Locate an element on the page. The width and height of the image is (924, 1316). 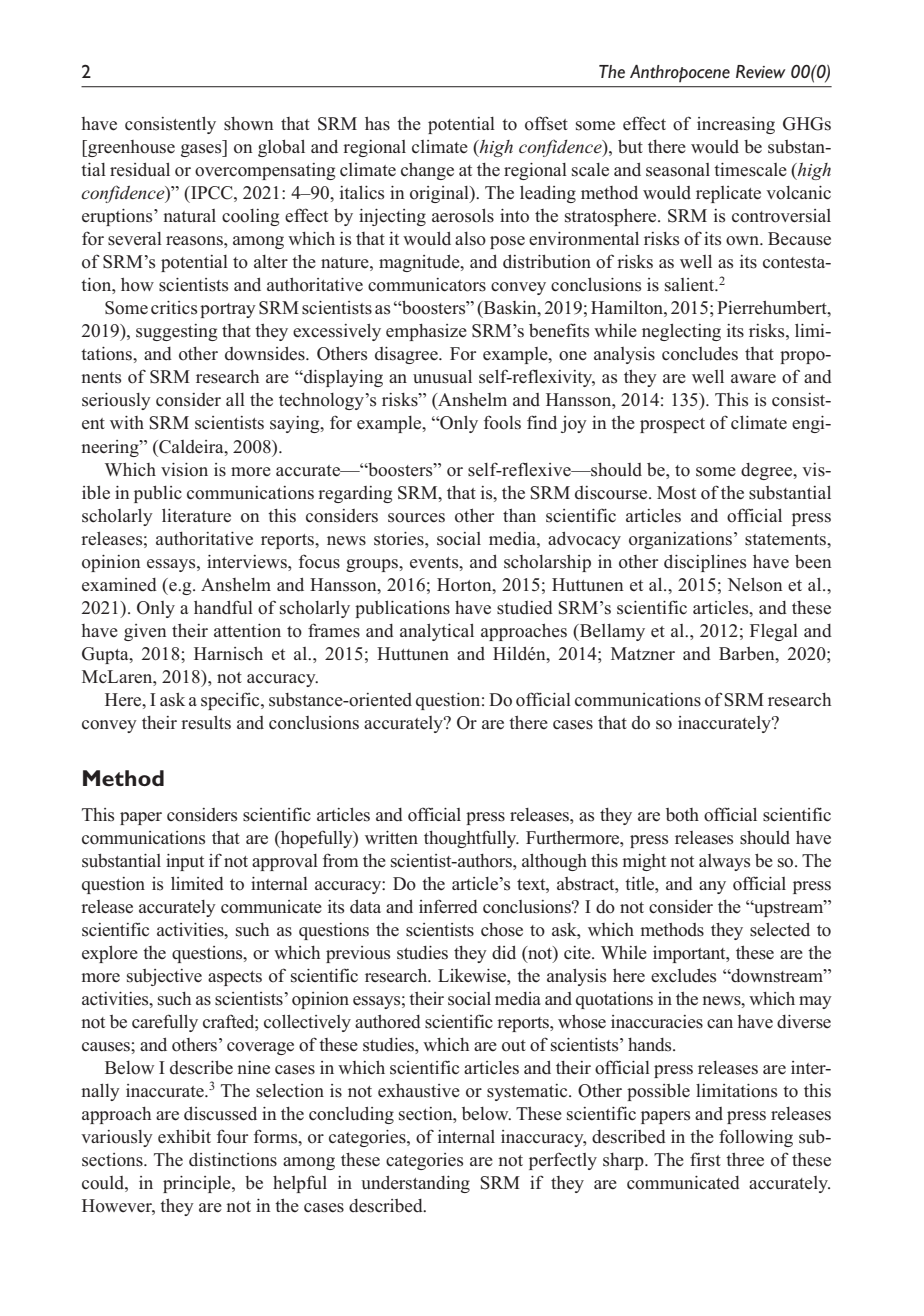
gases is located at coordinates (202, 150).
